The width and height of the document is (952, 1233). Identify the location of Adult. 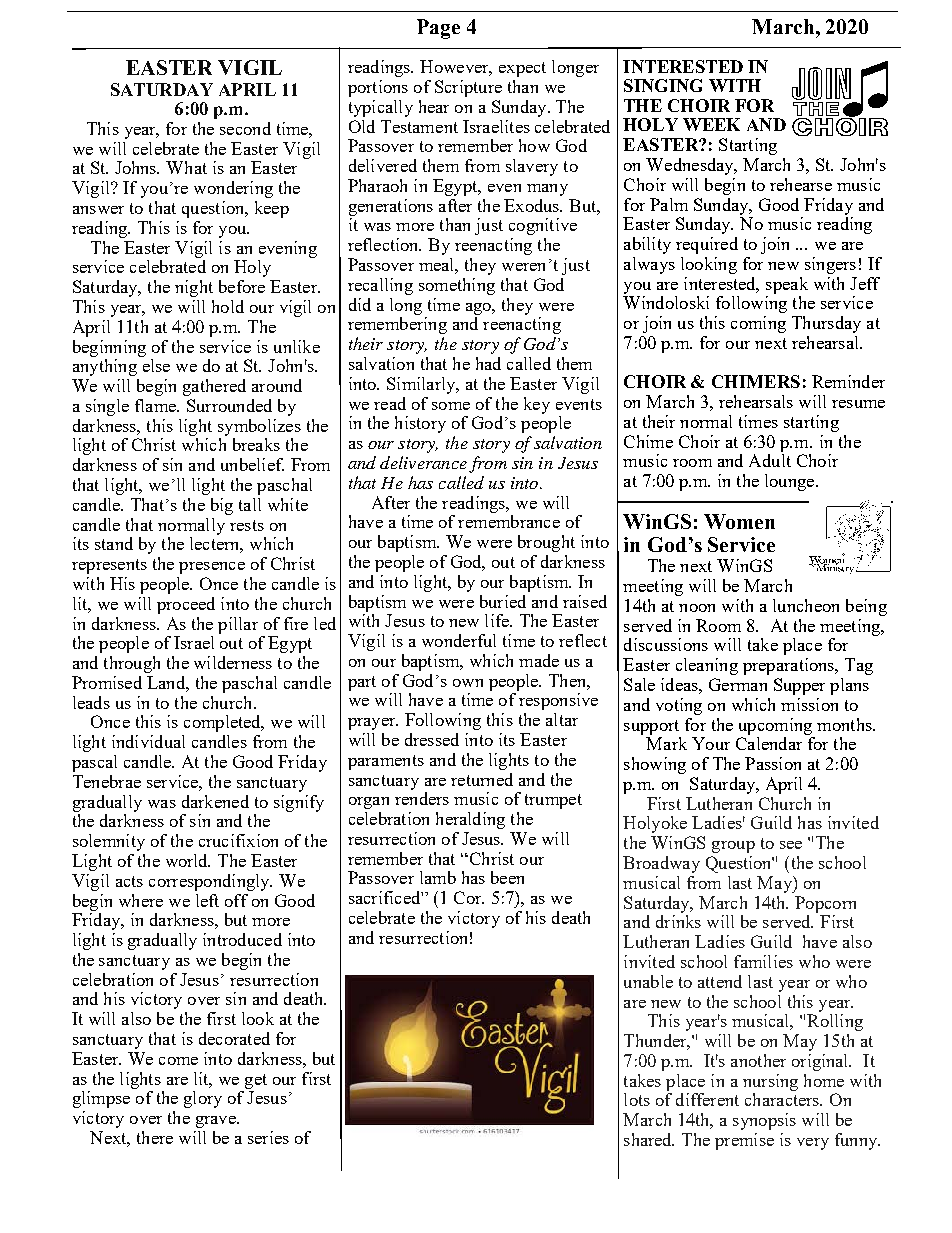
(770, 460).
